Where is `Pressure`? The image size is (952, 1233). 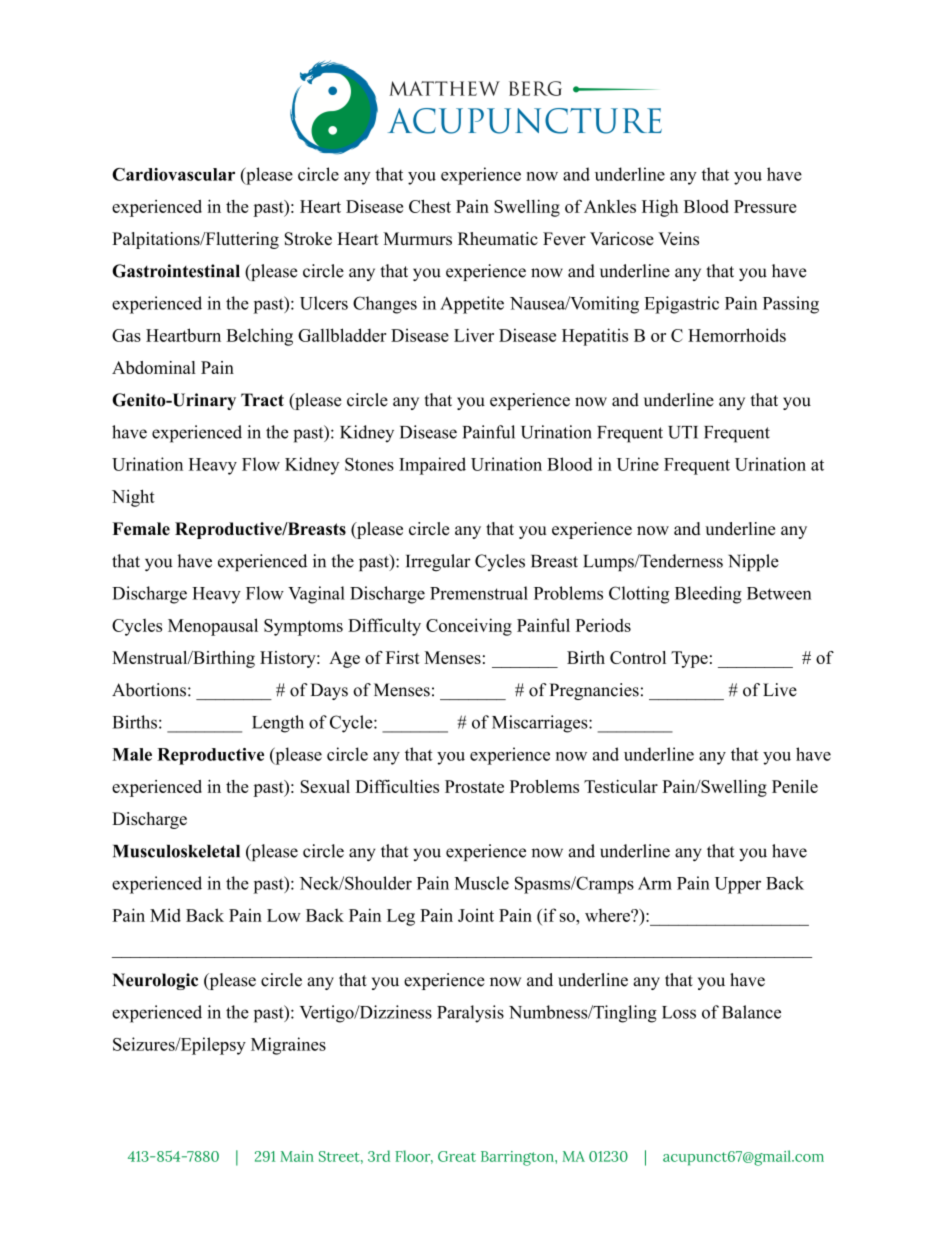
Pressure is located at coordinates (765, 206).
